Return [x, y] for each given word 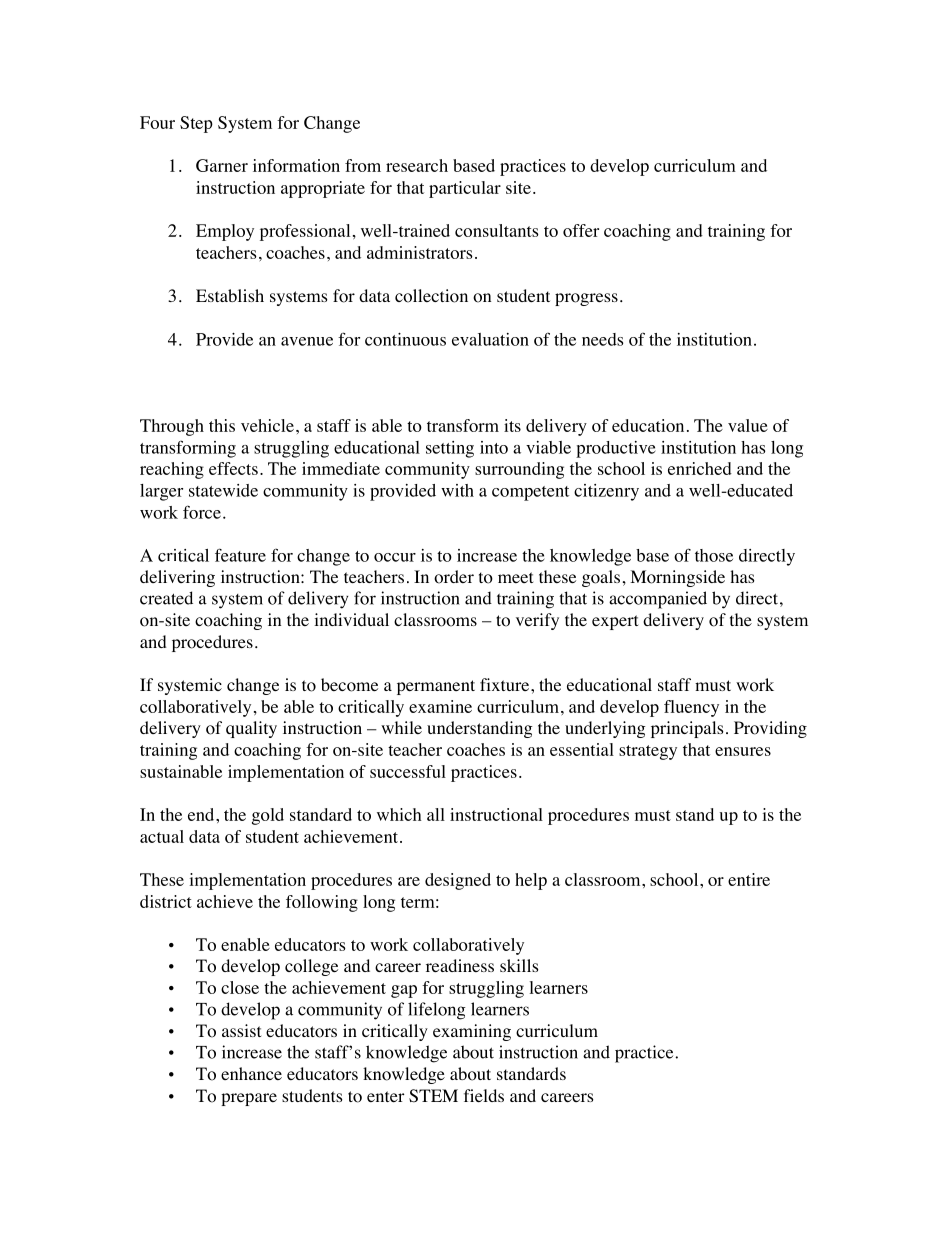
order [454, 577]
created [166, 598]
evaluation [490, 339]
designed [458, 881]
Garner [222, 165]
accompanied [658, 600]
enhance [251, 1073]
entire [749, 879]
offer [581, 230]
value [748, 425]
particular [465, 189]
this [222, 425]
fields [484, 1095]
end [202, 814]
